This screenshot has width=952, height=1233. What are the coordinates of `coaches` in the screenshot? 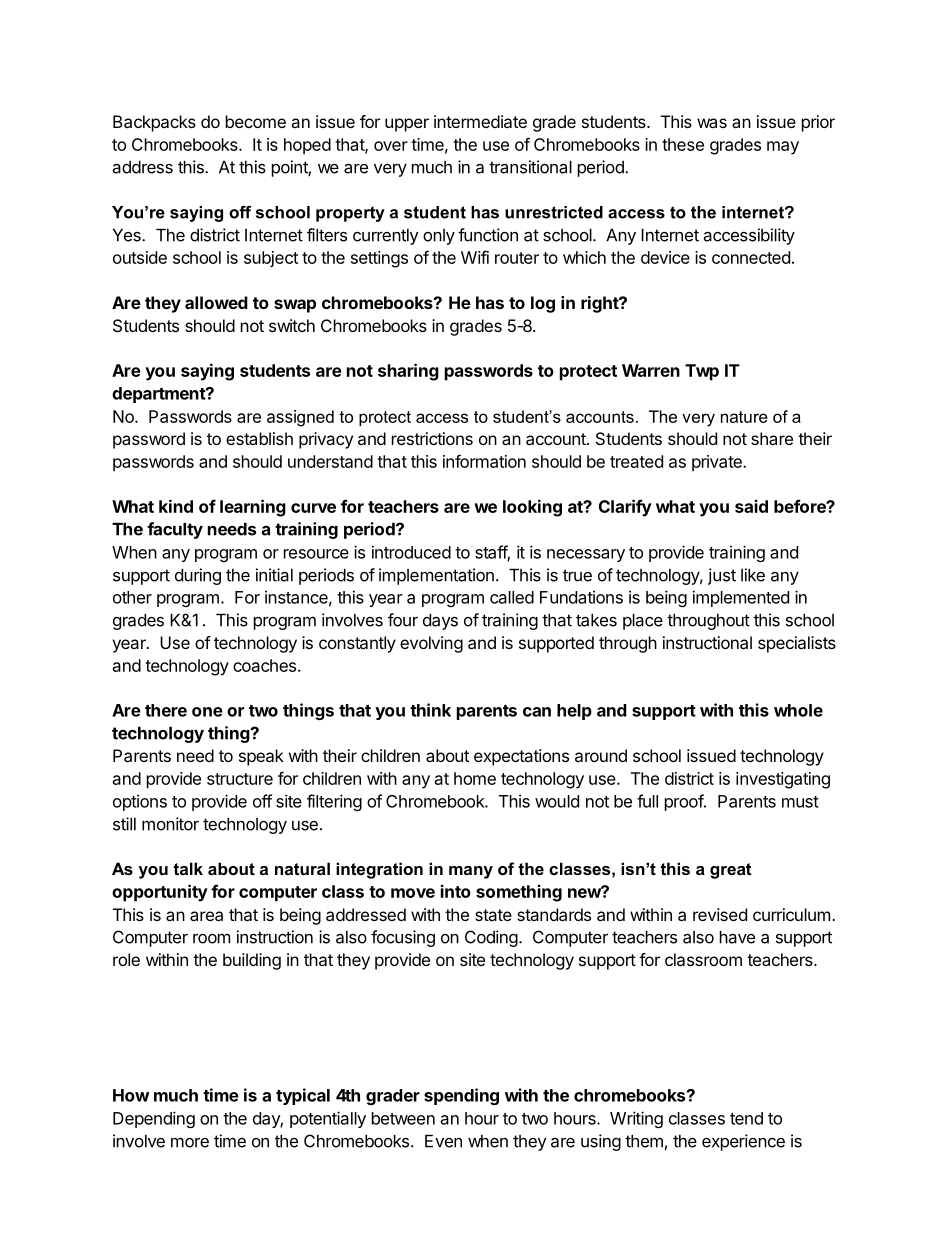 It's located at (264, 665).
